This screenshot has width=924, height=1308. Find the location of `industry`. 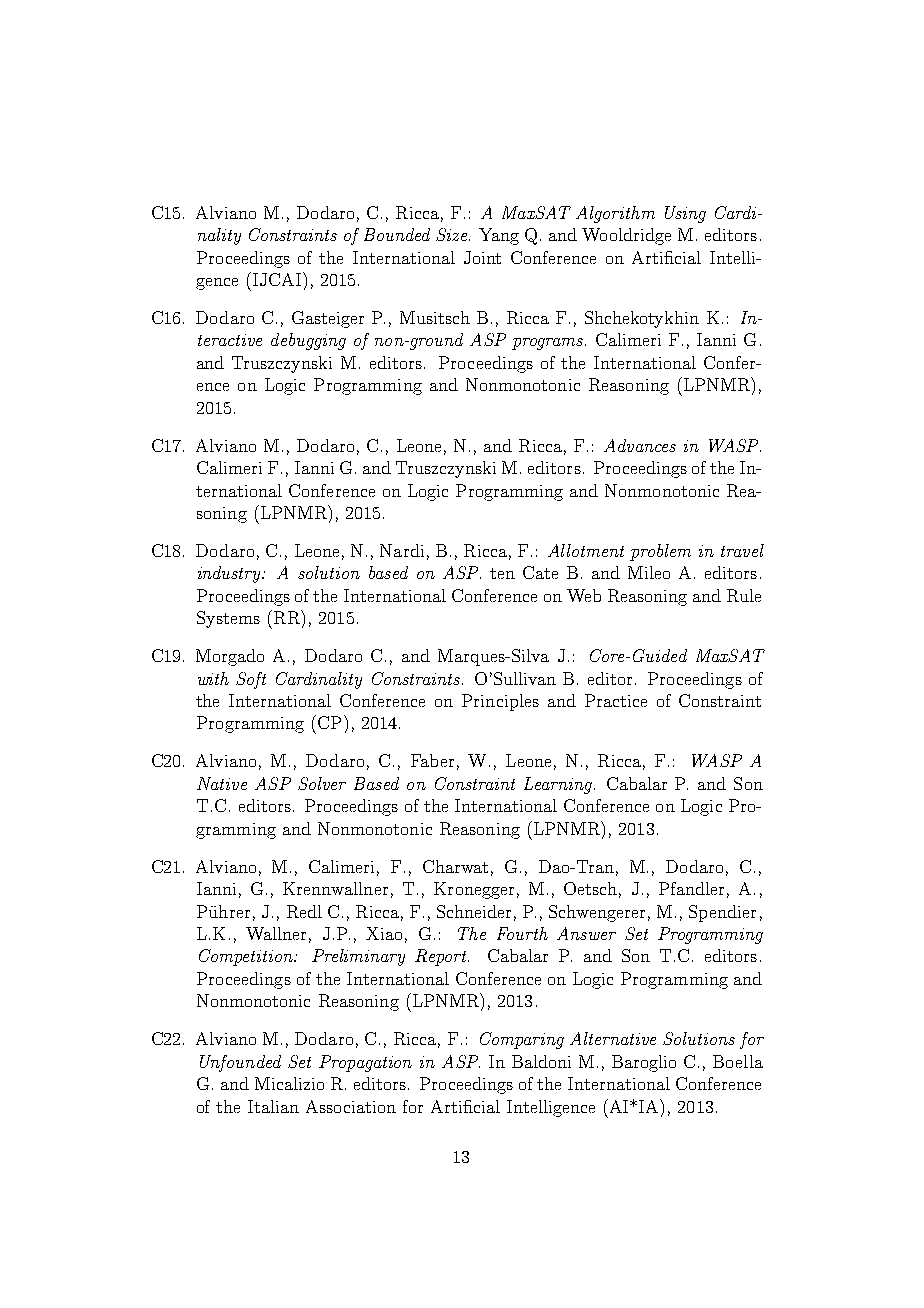

industry is located at coordinates (231, 574).
